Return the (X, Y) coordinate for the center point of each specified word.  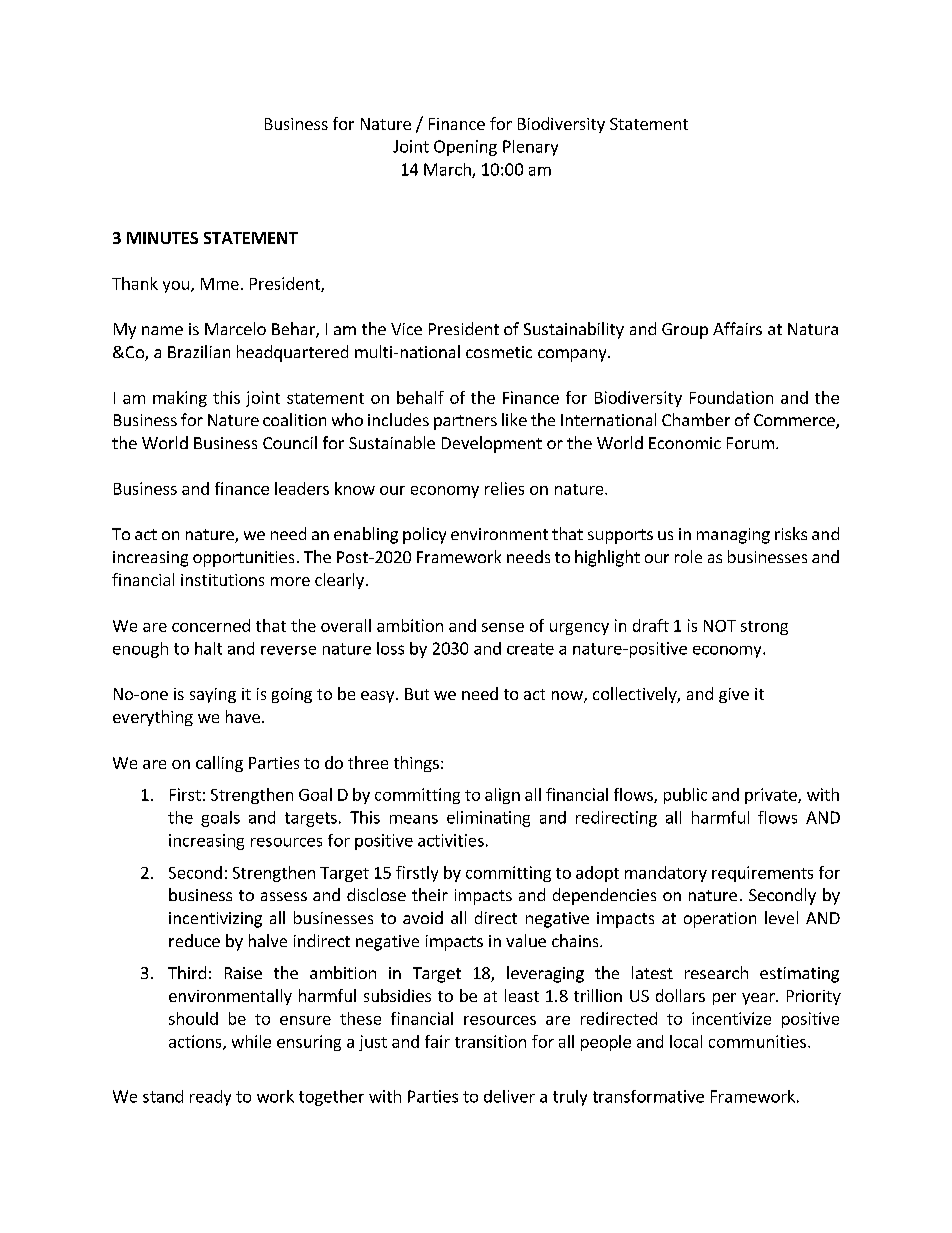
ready (210, 1098)
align (502, 796)
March (448, 170)
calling (219, 764)
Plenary (530, 148)
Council (290, 442)
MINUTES (162, 238)
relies (504, 488)
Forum (750, 443)
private (772, 796)
